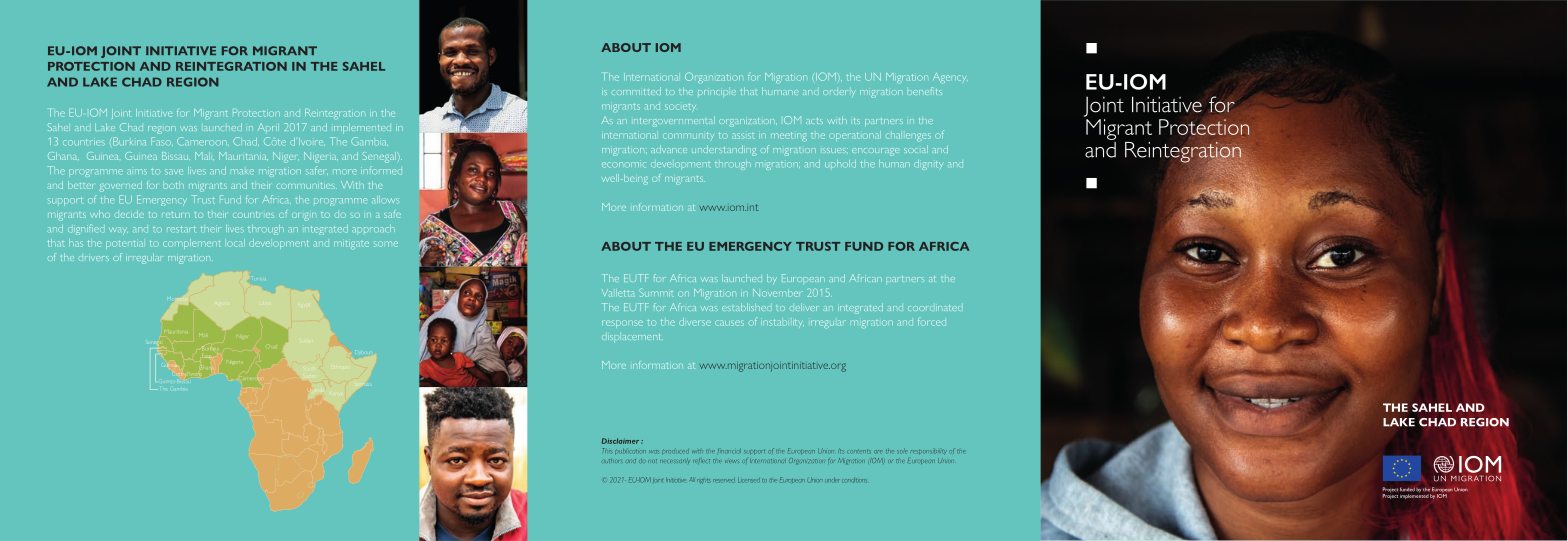 The width and height of the screenshot is (1568, 541). Describe the element at coordinates (853, 480) in the screenshot. I see `conditions` at that location.
